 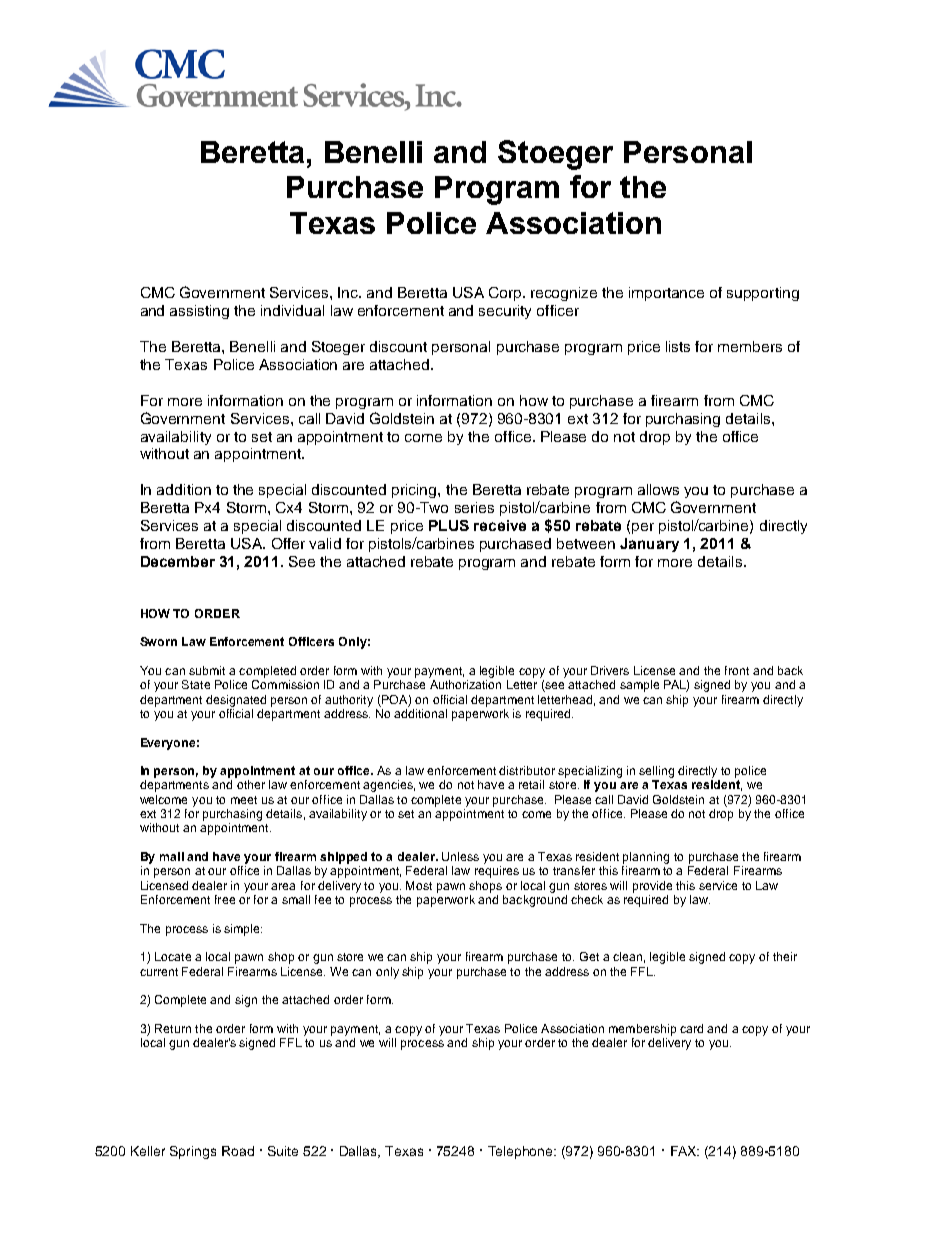 I want to click on front, so click(x=737, y=670).
